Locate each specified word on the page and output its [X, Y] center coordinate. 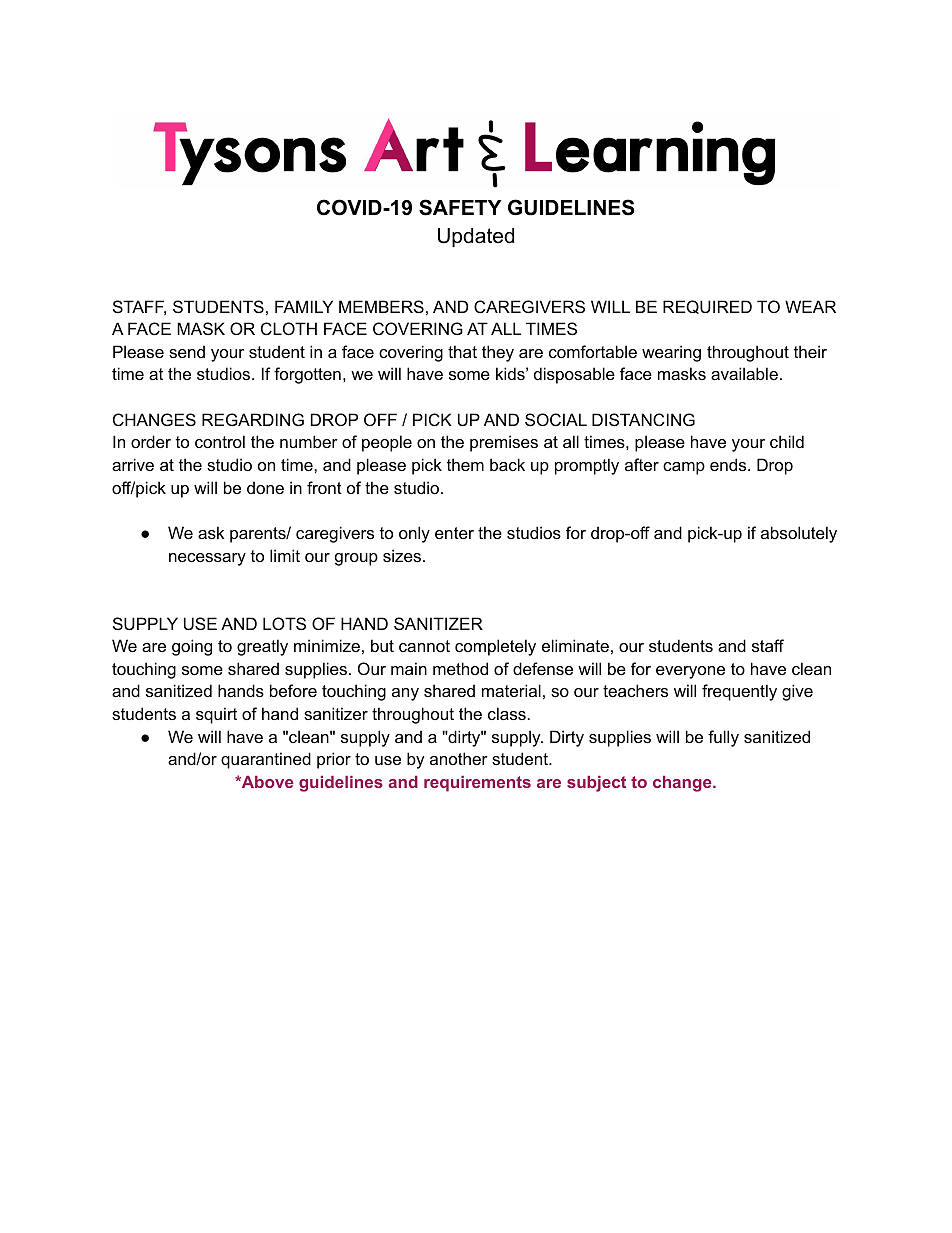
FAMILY [304, 306]
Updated [476, 237]
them [465, 464]
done [265, 487]
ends [729, 464]
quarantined [266, 760]
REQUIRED [707, 307]
